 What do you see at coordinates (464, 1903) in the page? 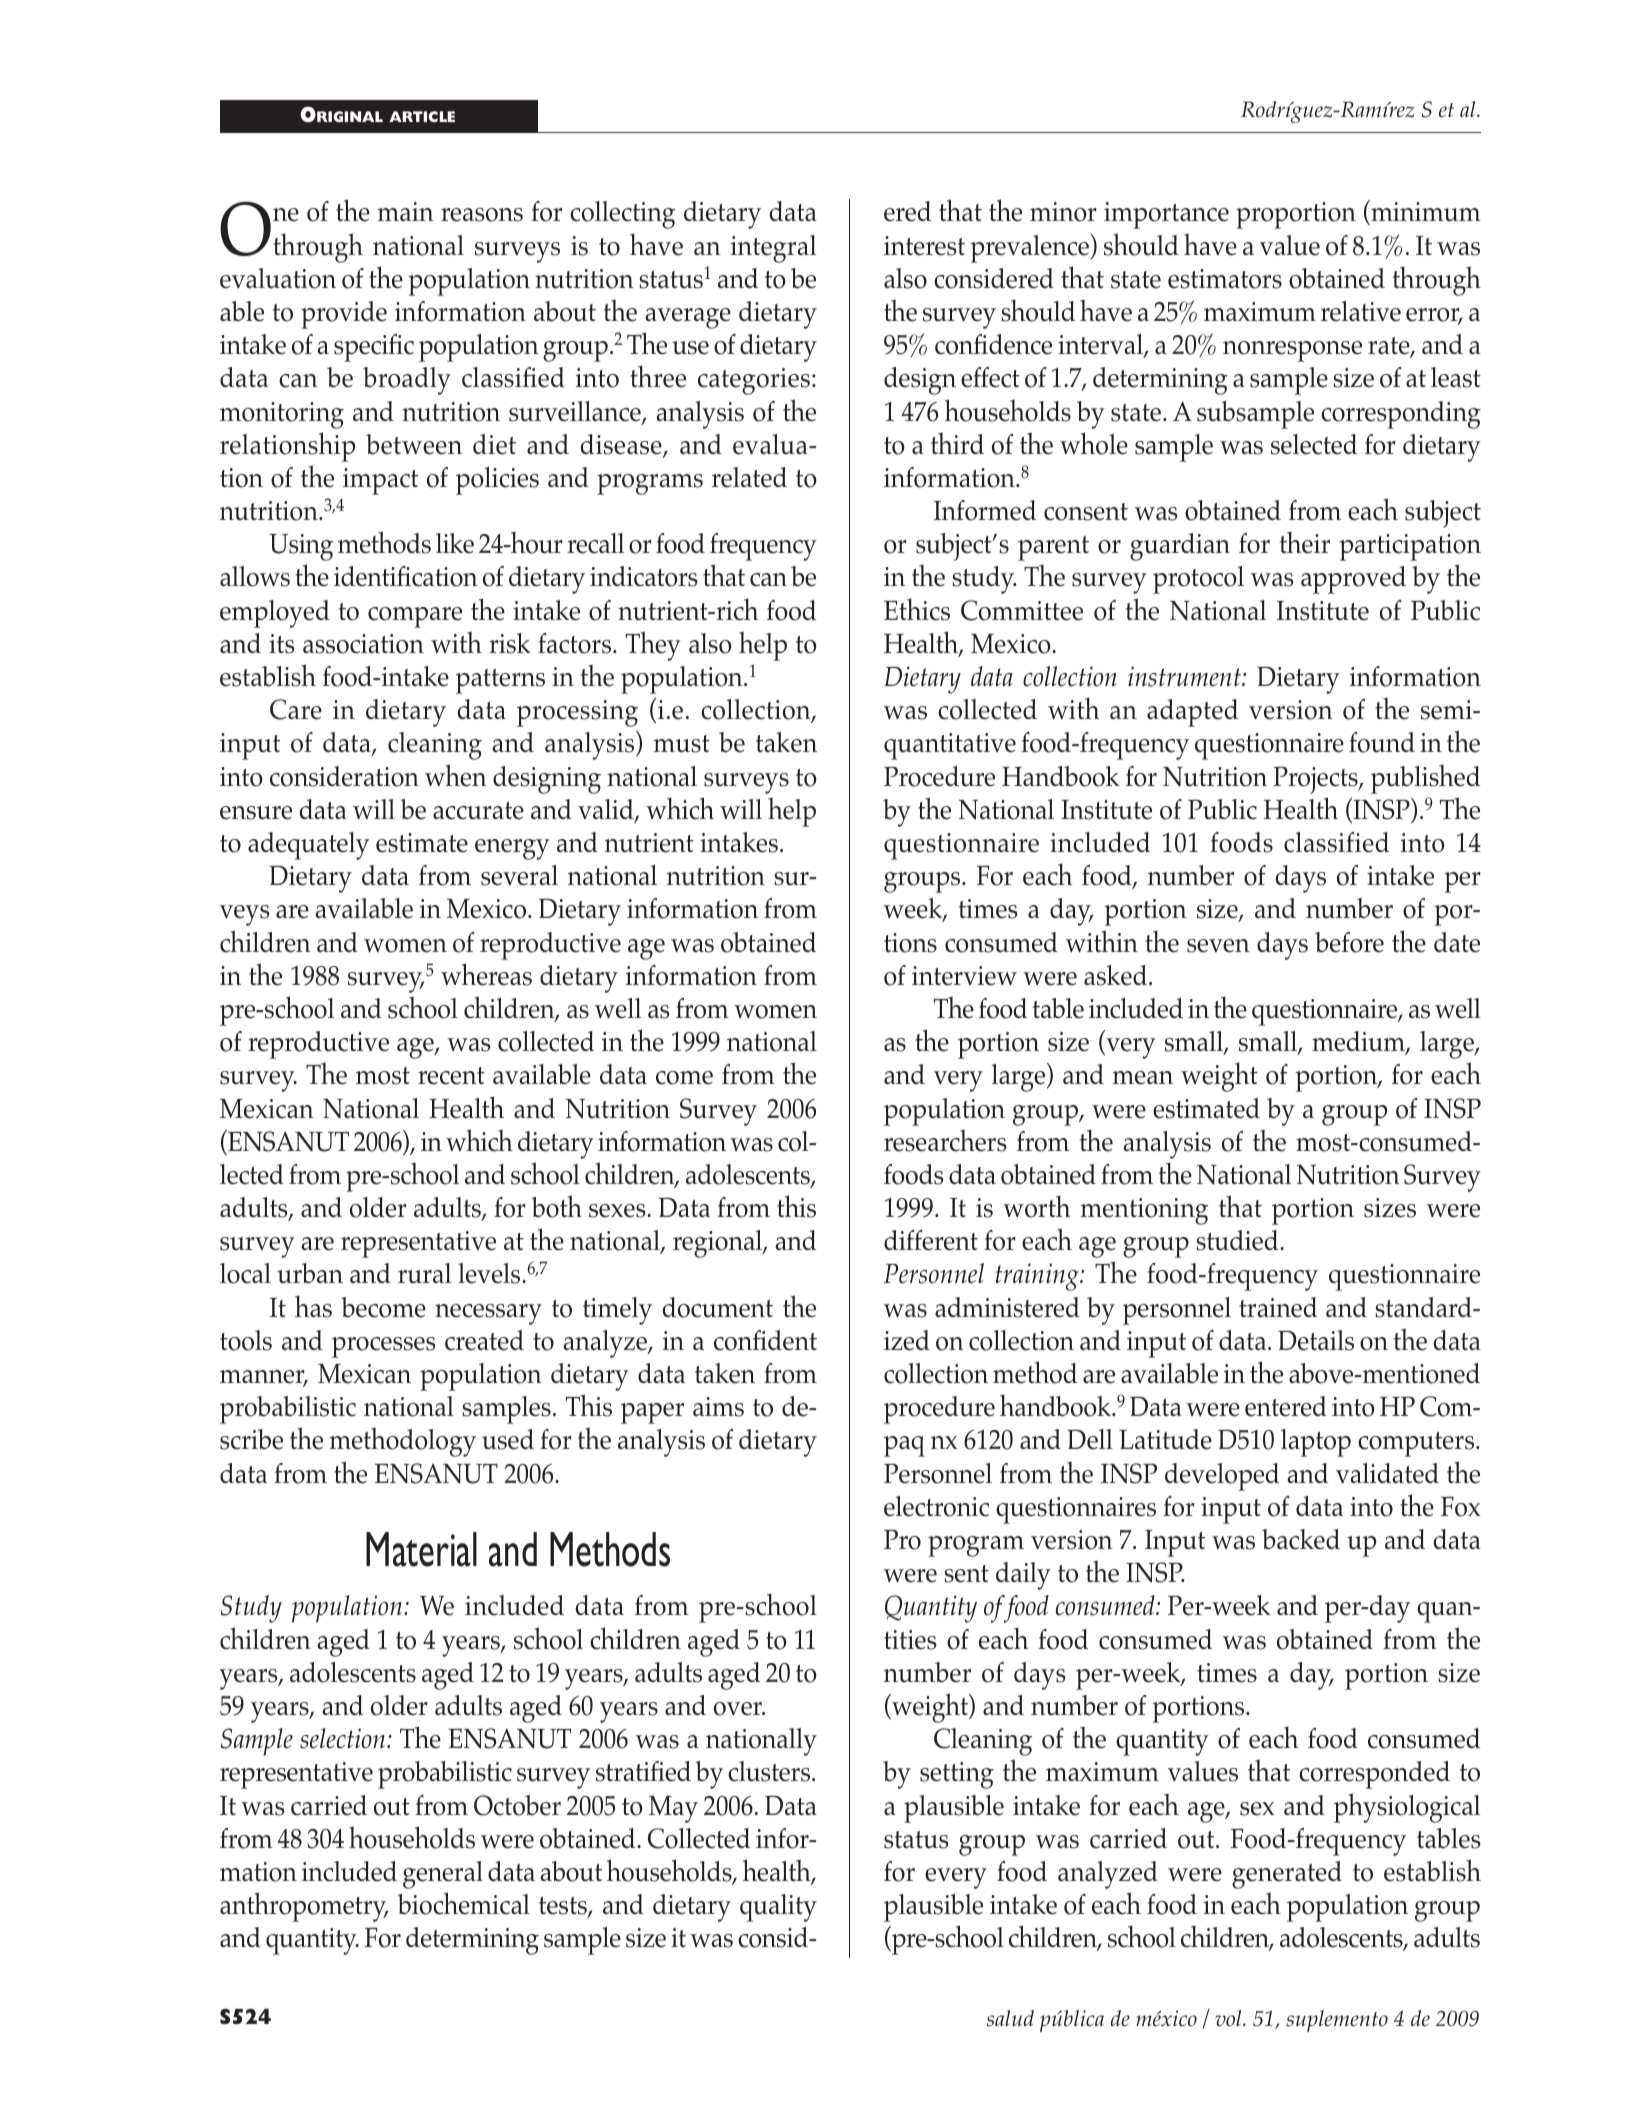
I see `biochemical` at bounding box center [464, 1903].
